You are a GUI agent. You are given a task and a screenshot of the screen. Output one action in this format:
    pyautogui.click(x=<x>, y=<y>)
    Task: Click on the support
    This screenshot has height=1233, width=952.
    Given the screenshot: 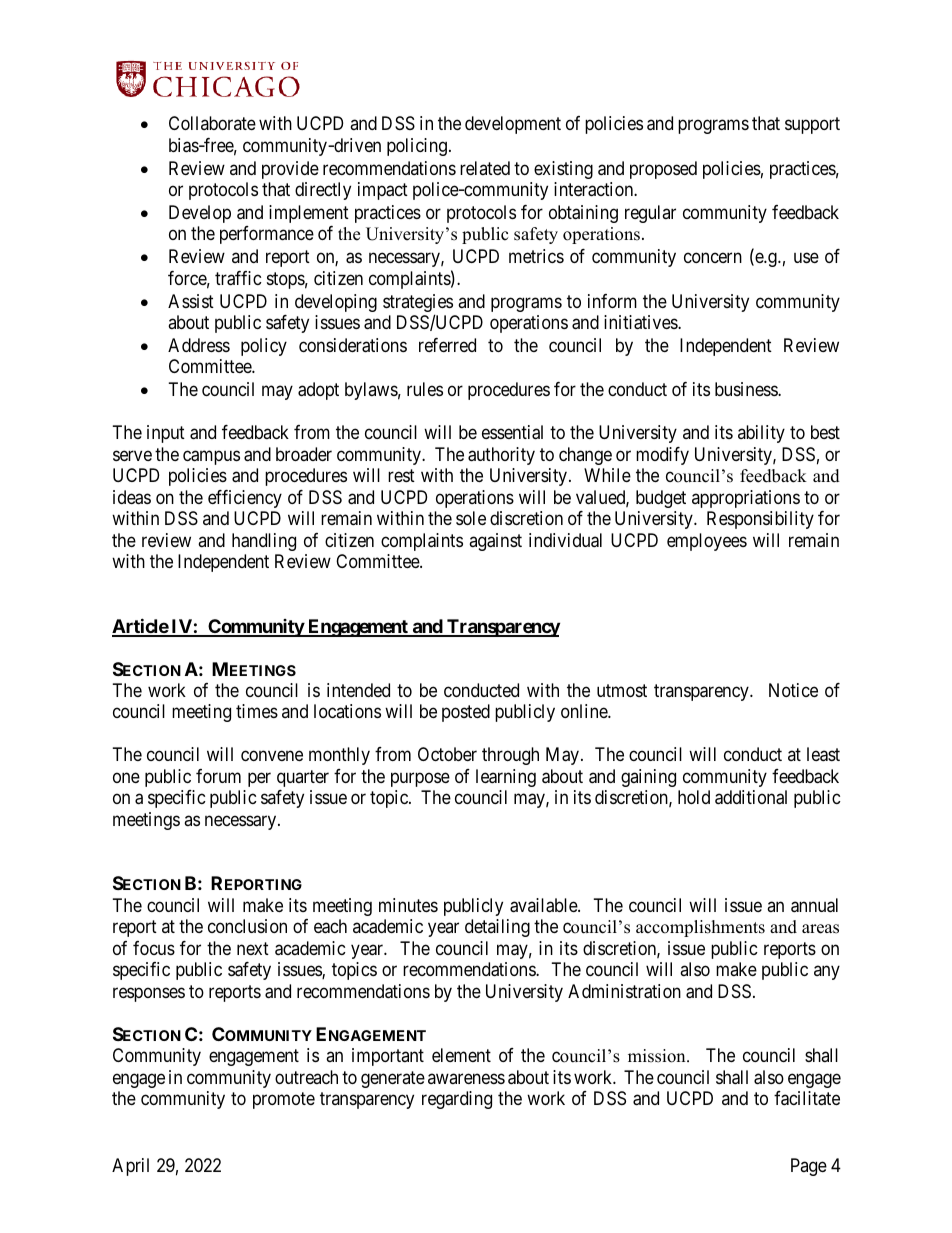 What is the action you would take?
    pyautogui.click(x=812, y=126)
